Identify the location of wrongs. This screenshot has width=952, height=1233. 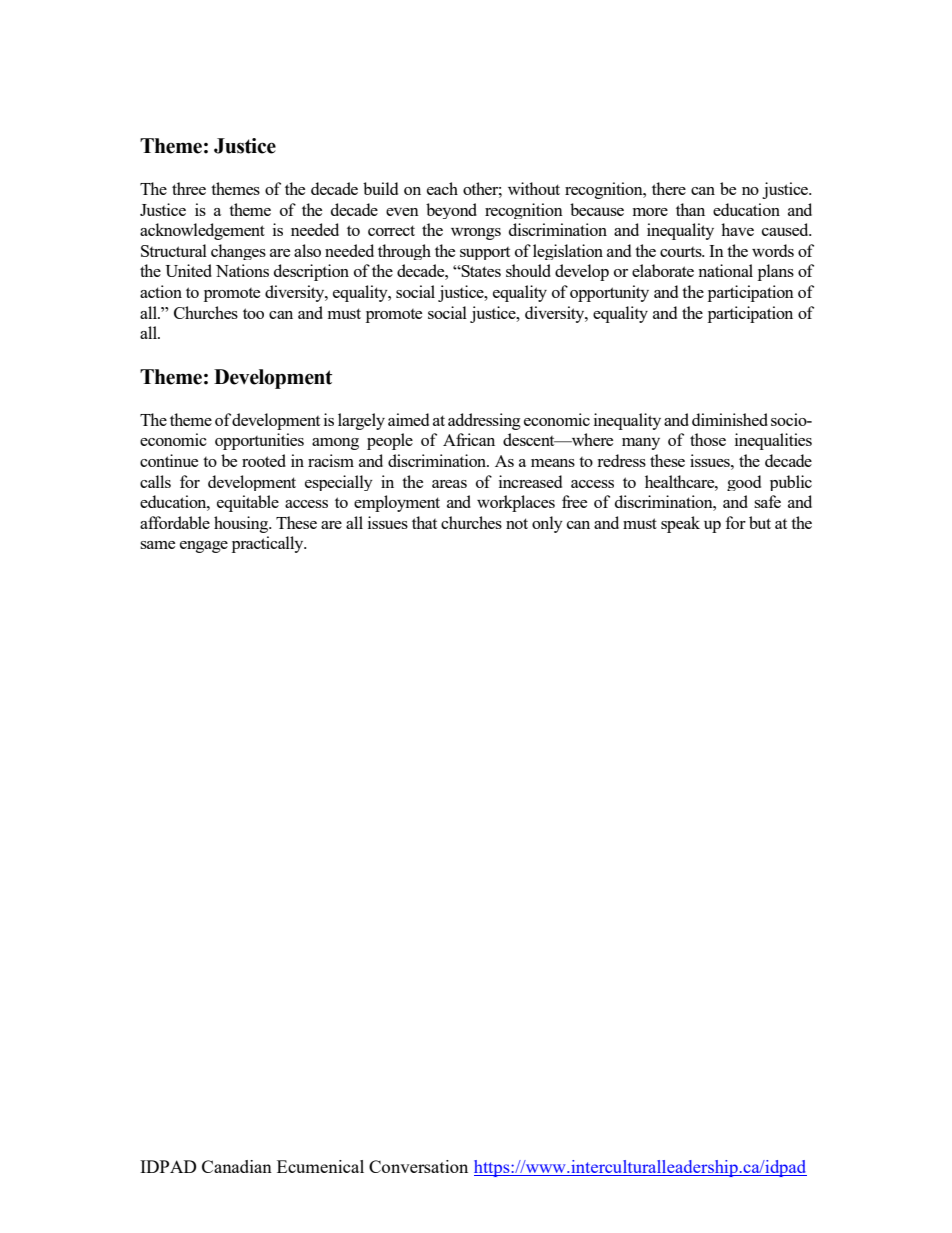
(476, 234).
